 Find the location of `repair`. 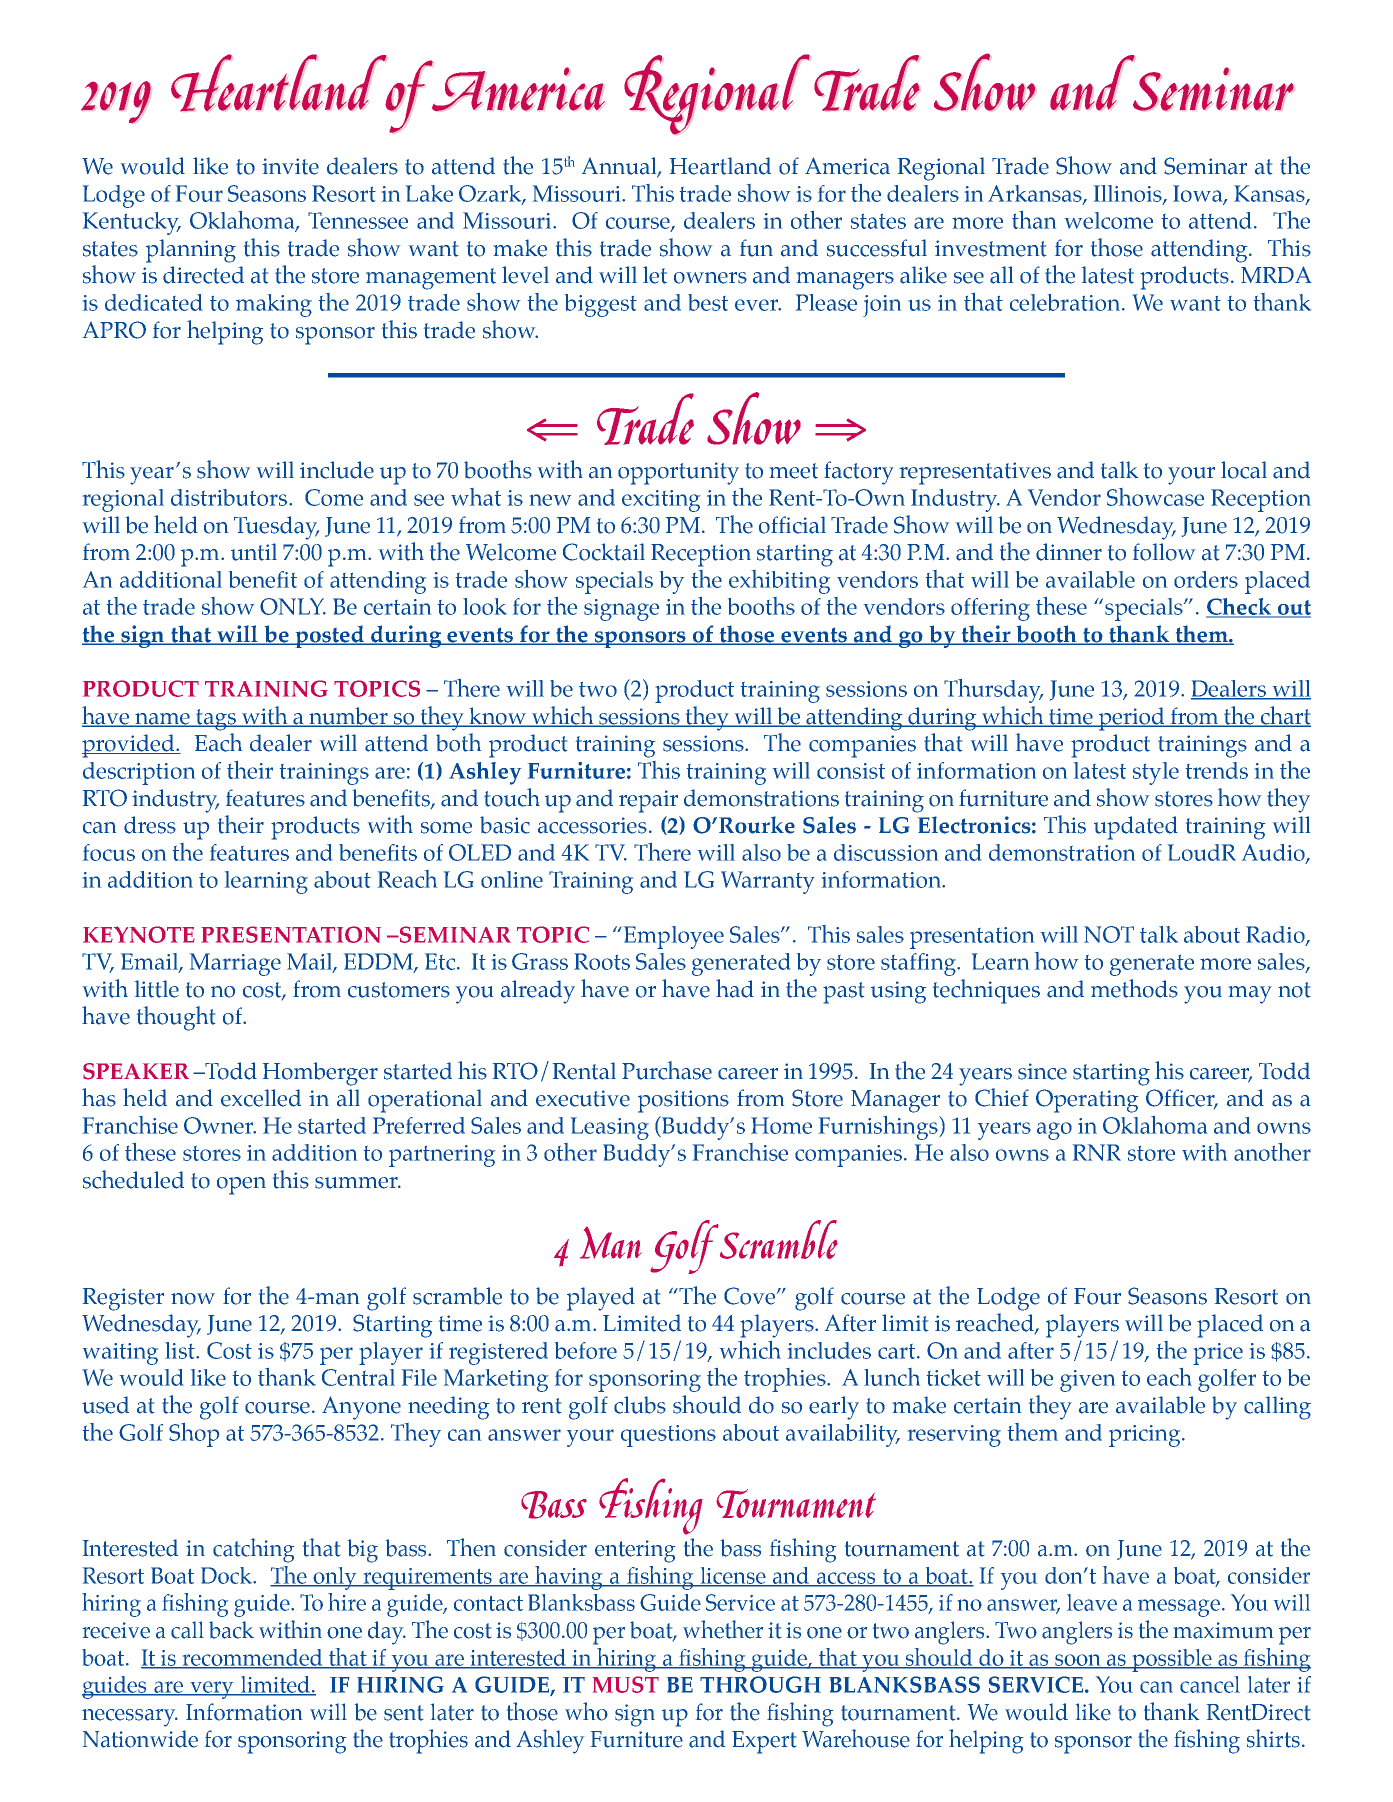

repair is located at coordinates (648, 801).
